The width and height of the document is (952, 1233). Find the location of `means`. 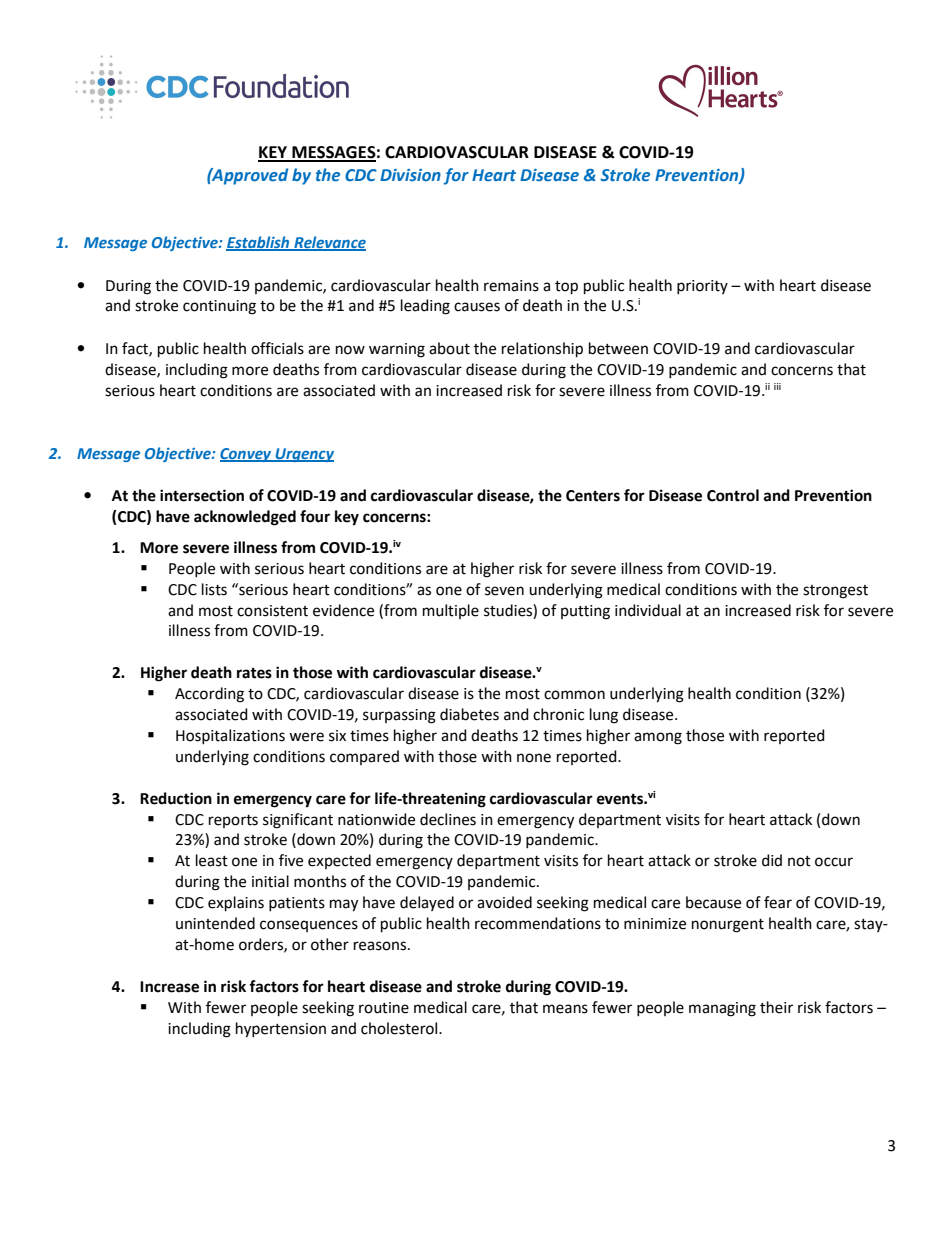

means is located at coordinates (565, 1009).
